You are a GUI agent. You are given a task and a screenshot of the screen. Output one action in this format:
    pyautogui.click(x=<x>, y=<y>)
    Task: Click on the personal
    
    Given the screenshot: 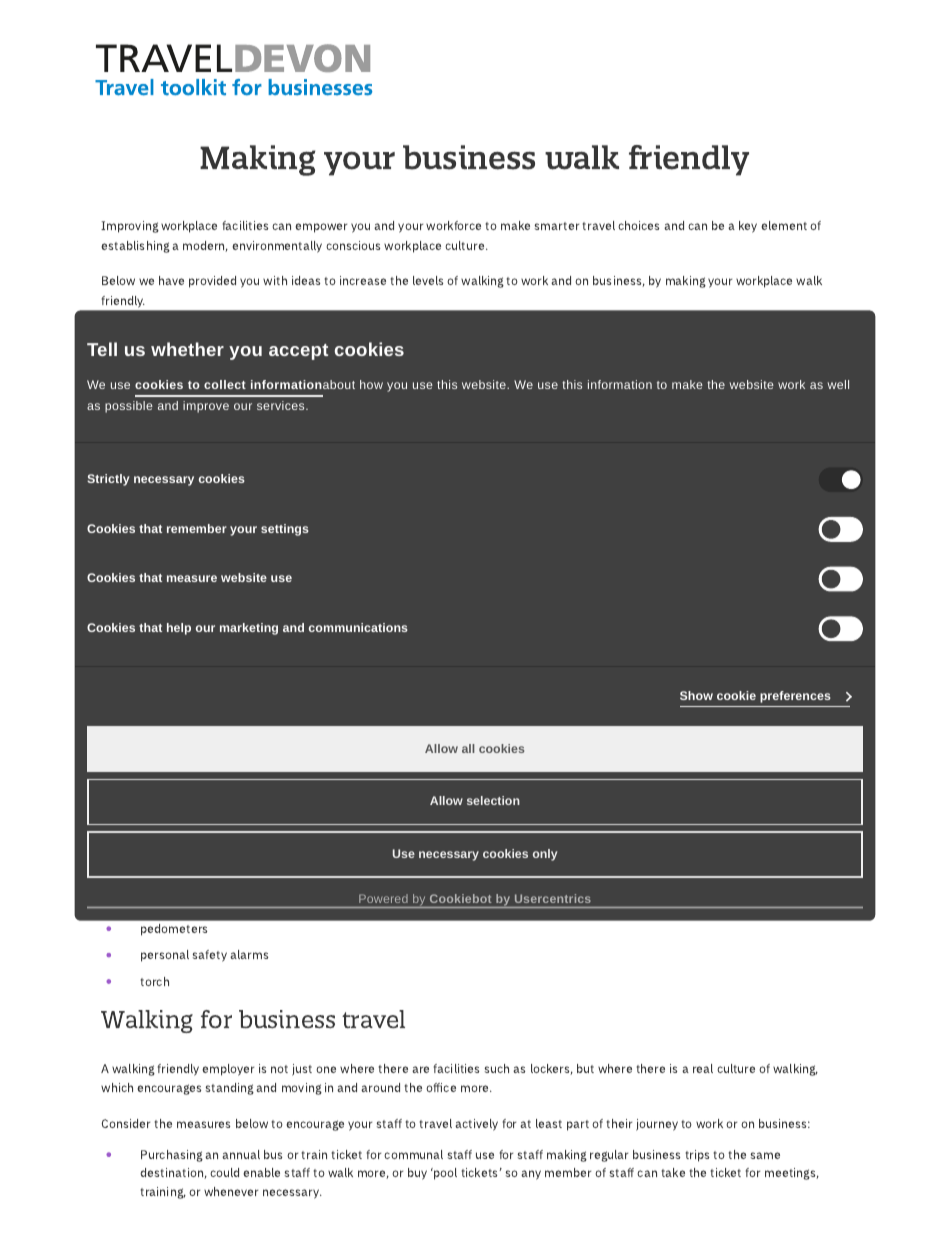 What is the action you would take?
    pyautogui.click(x=165, y=956)
